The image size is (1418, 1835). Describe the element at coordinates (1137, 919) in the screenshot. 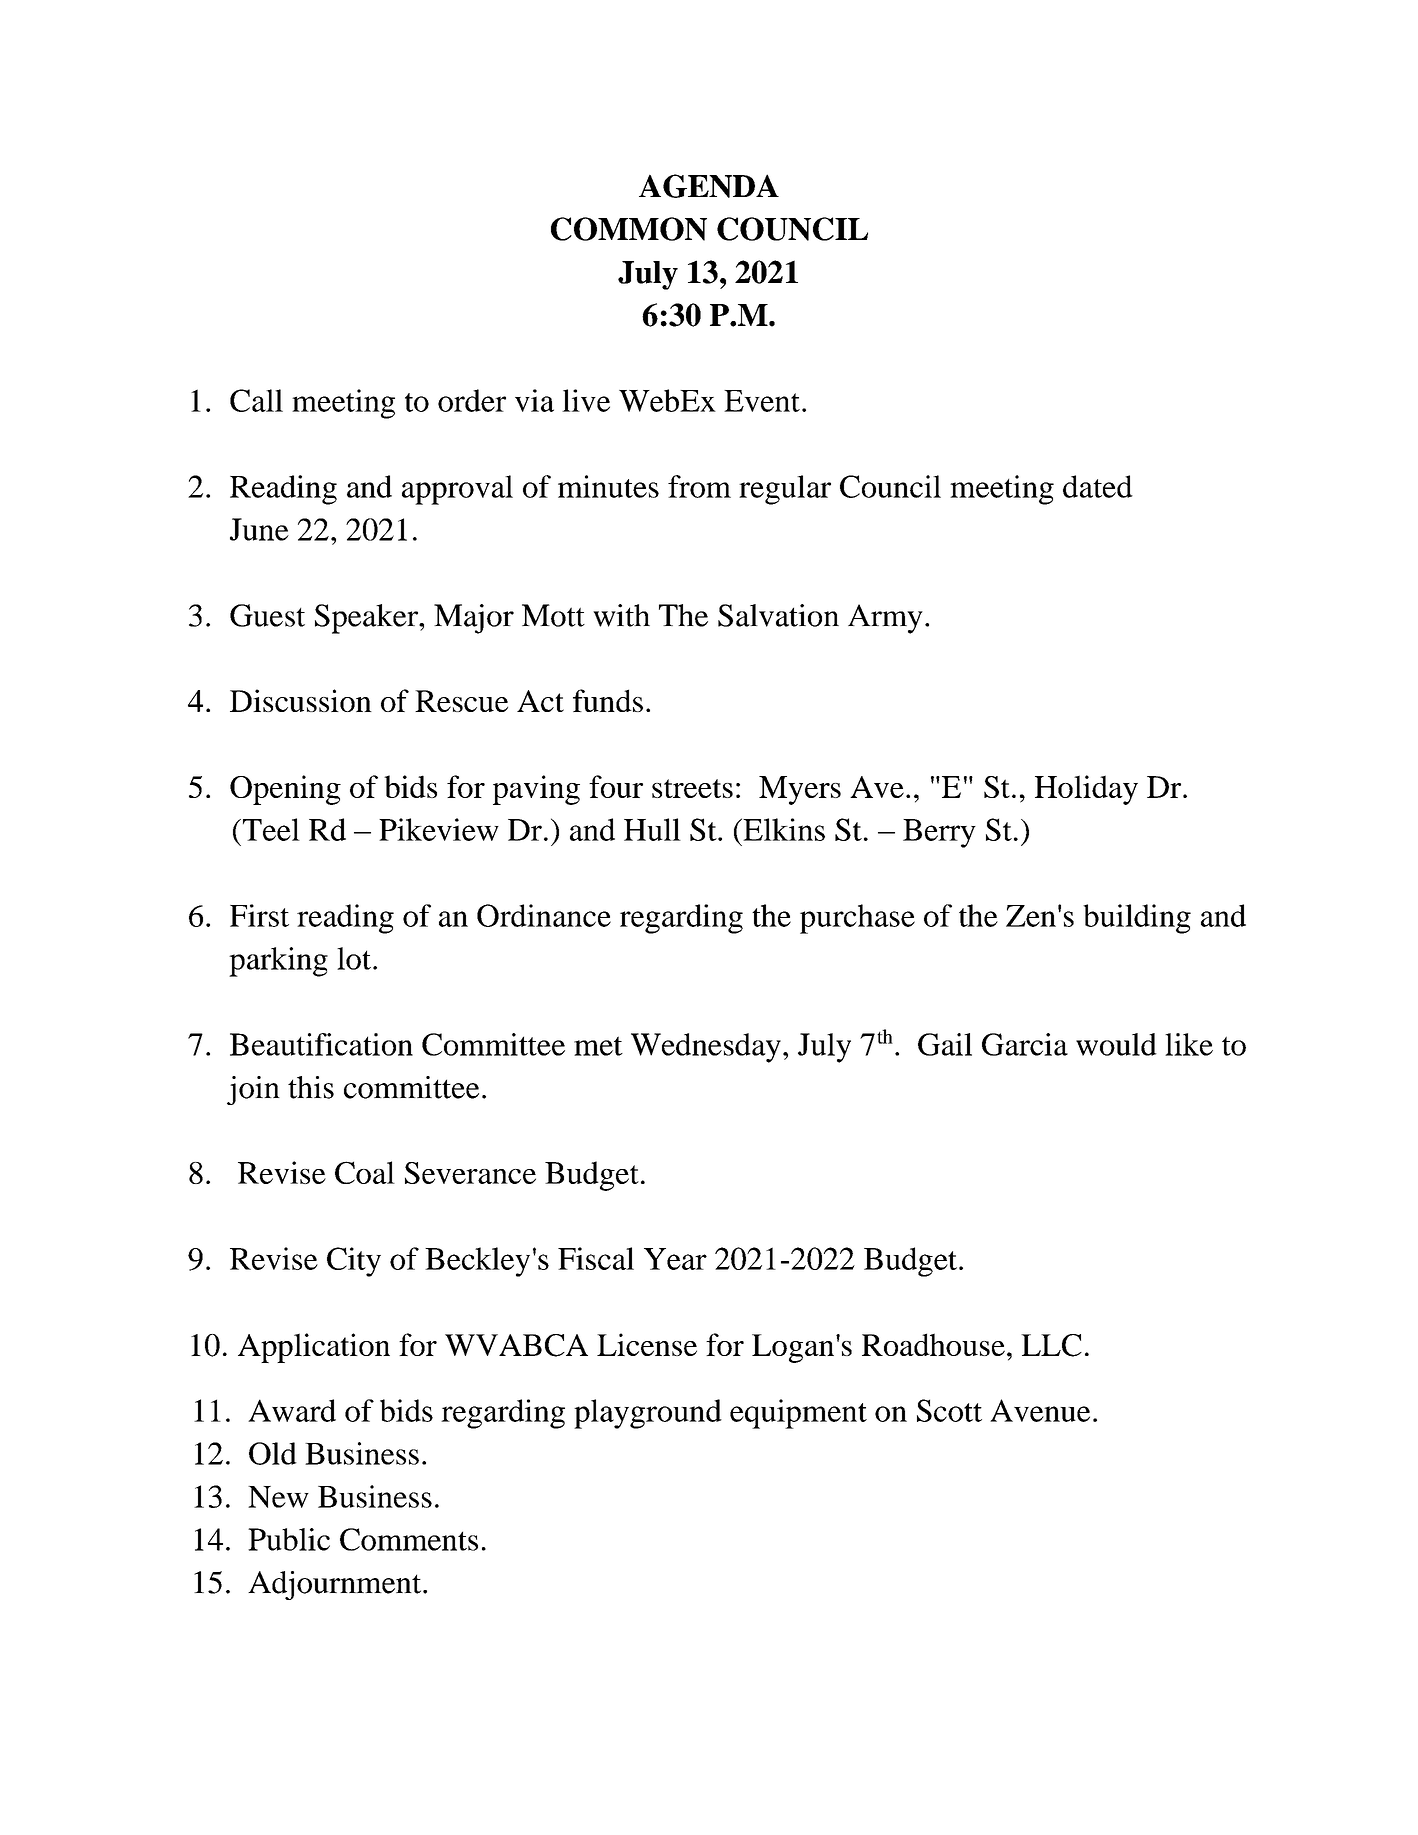

I see `building` at that location.
